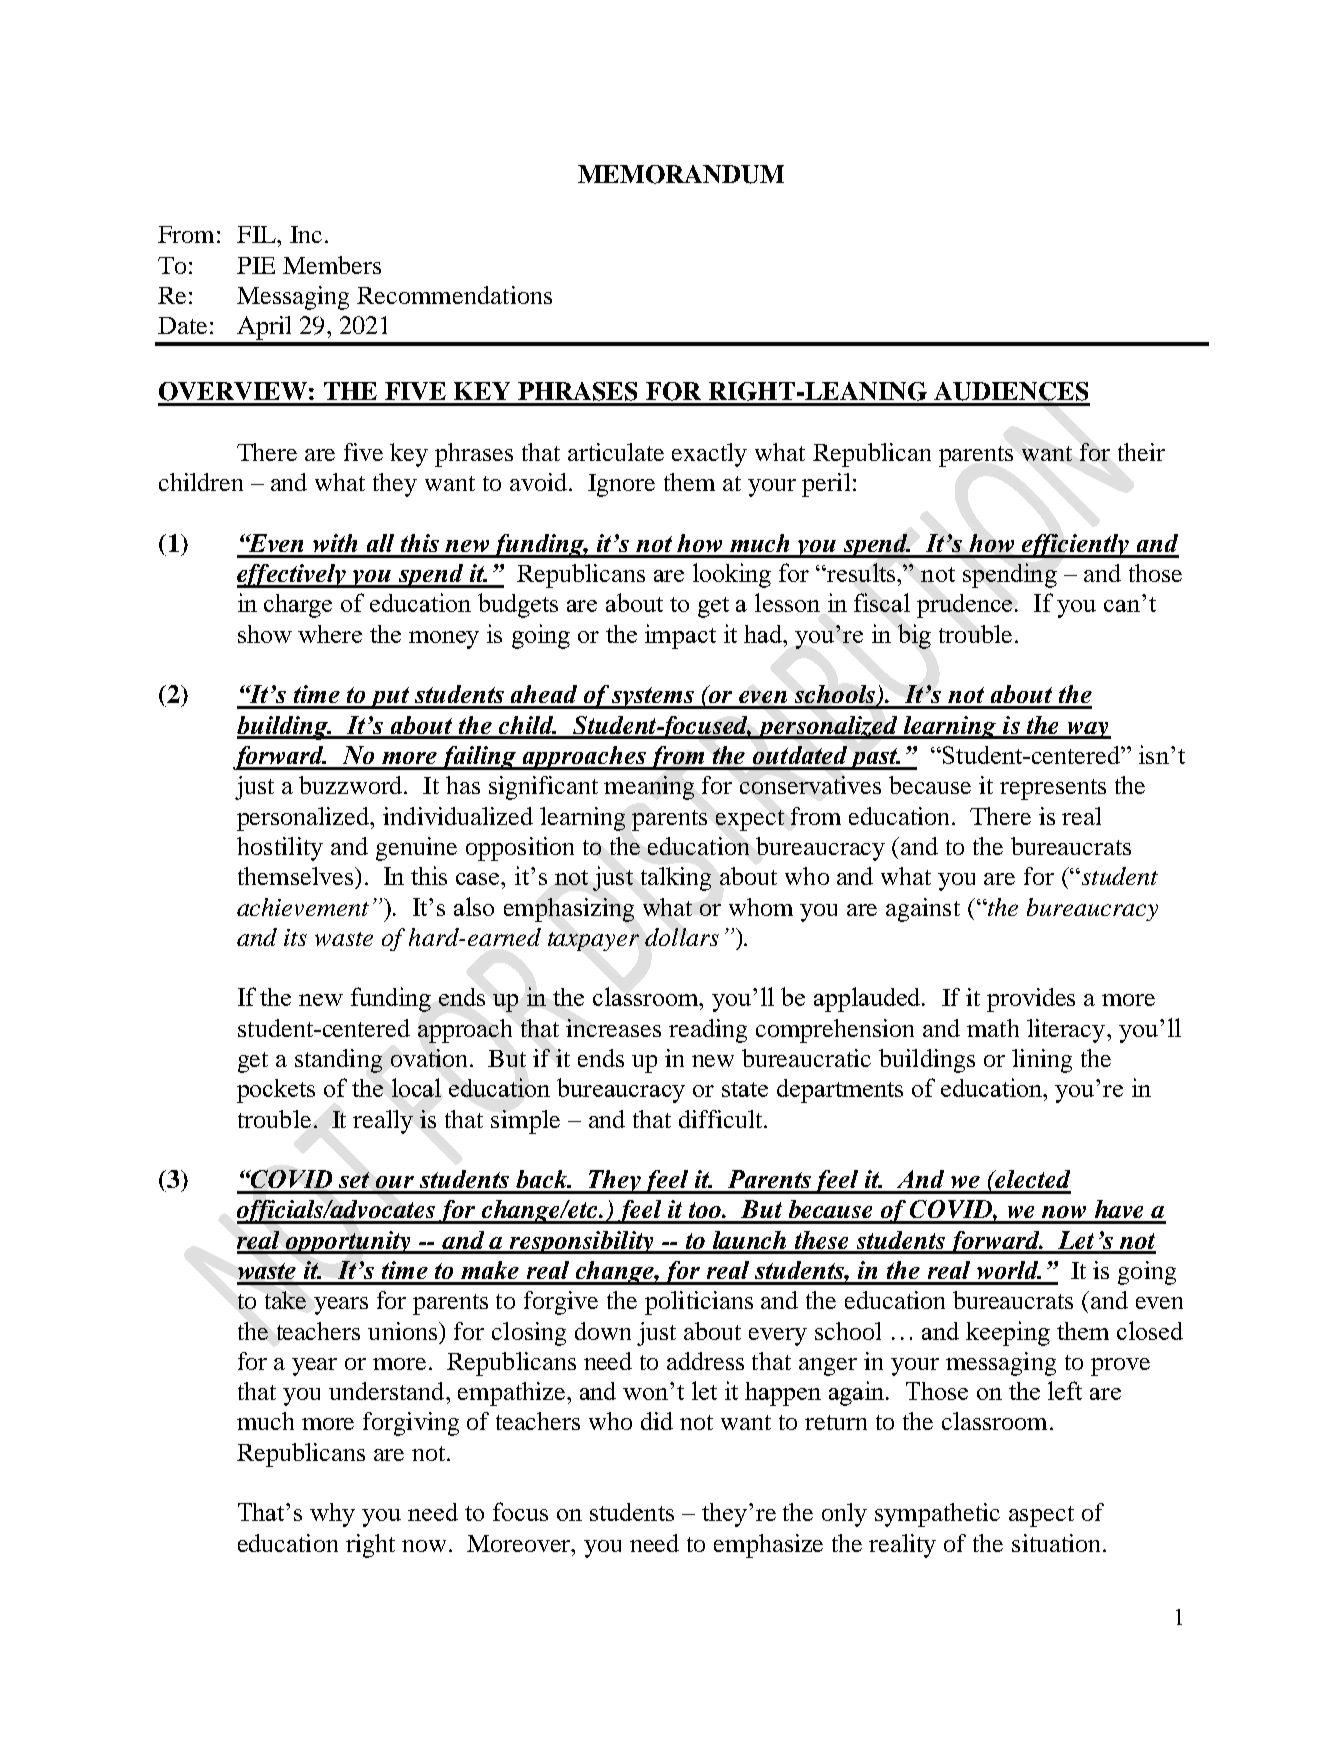 Image resolution: width=1343 pixels, height=1739 pixels. What do you see at coordinates (1053, 789) in the screenshot?
I see `represents` at bounding box center [1053, 789].
